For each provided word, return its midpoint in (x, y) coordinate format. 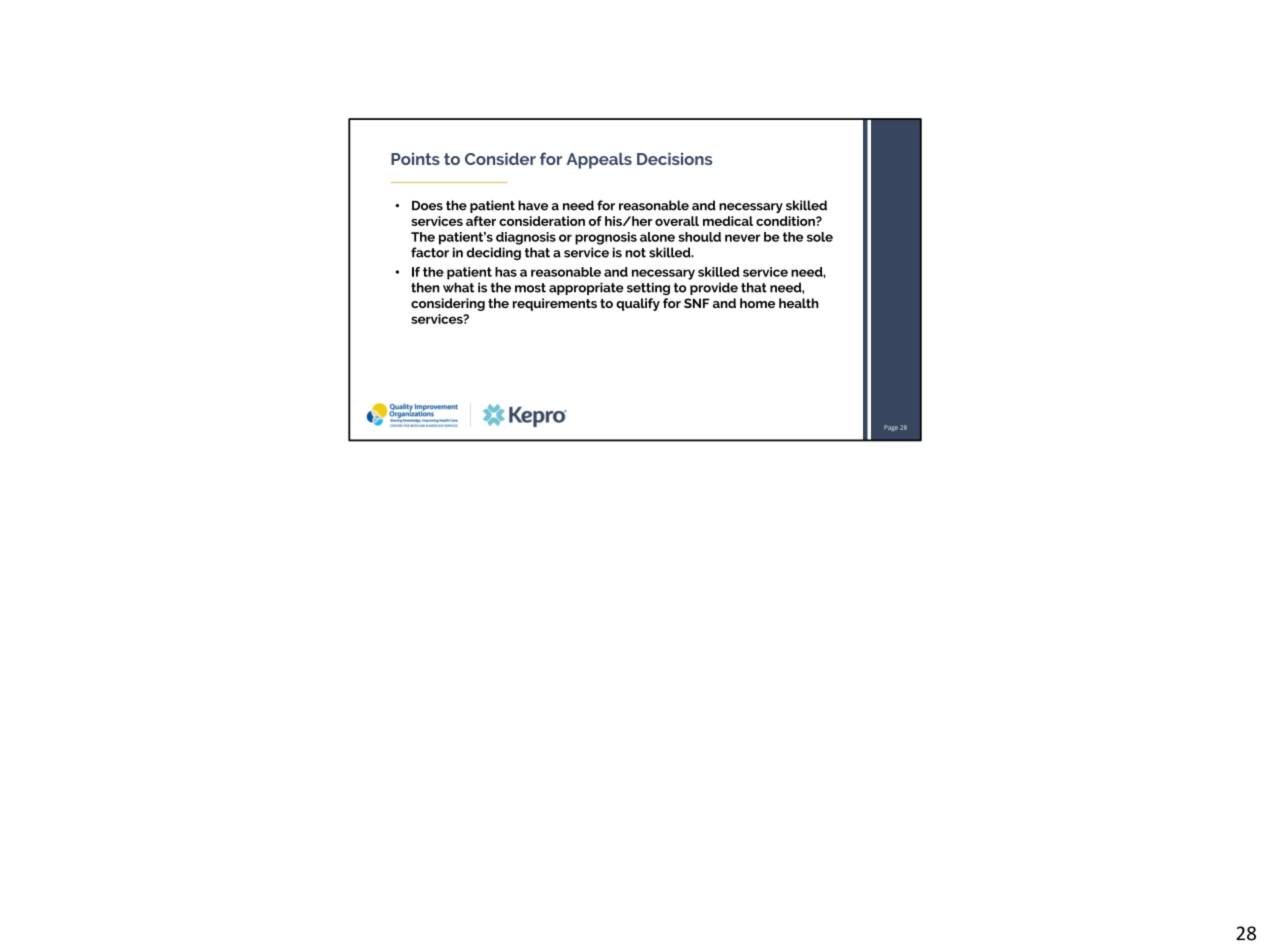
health (799, 303)
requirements (555, 304)
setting (648, 288)
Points (415, 159)
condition (786, 221)
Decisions (674, 159)
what (458, 287)
